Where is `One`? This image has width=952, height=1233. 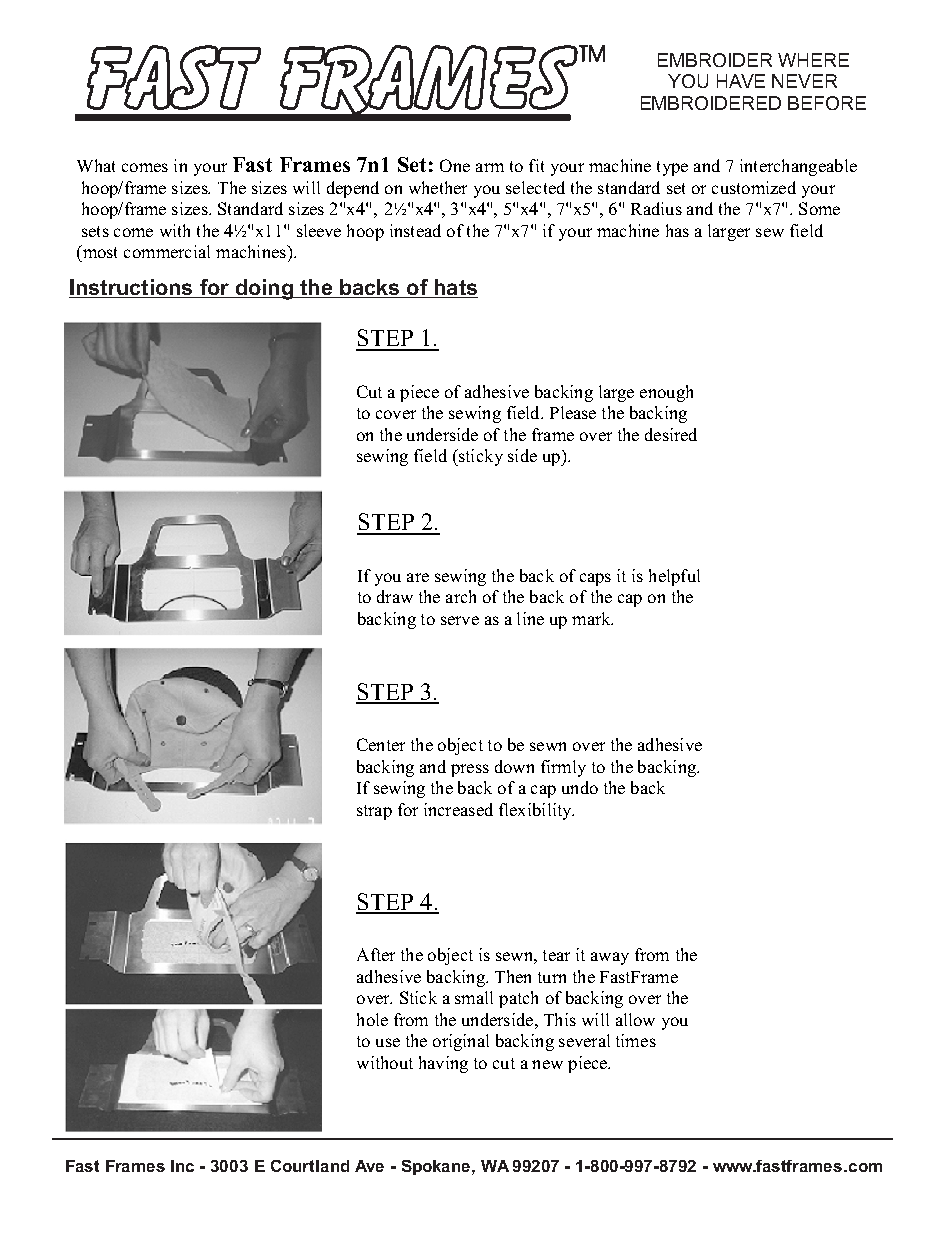
One is located at coordinates (455, 165).
